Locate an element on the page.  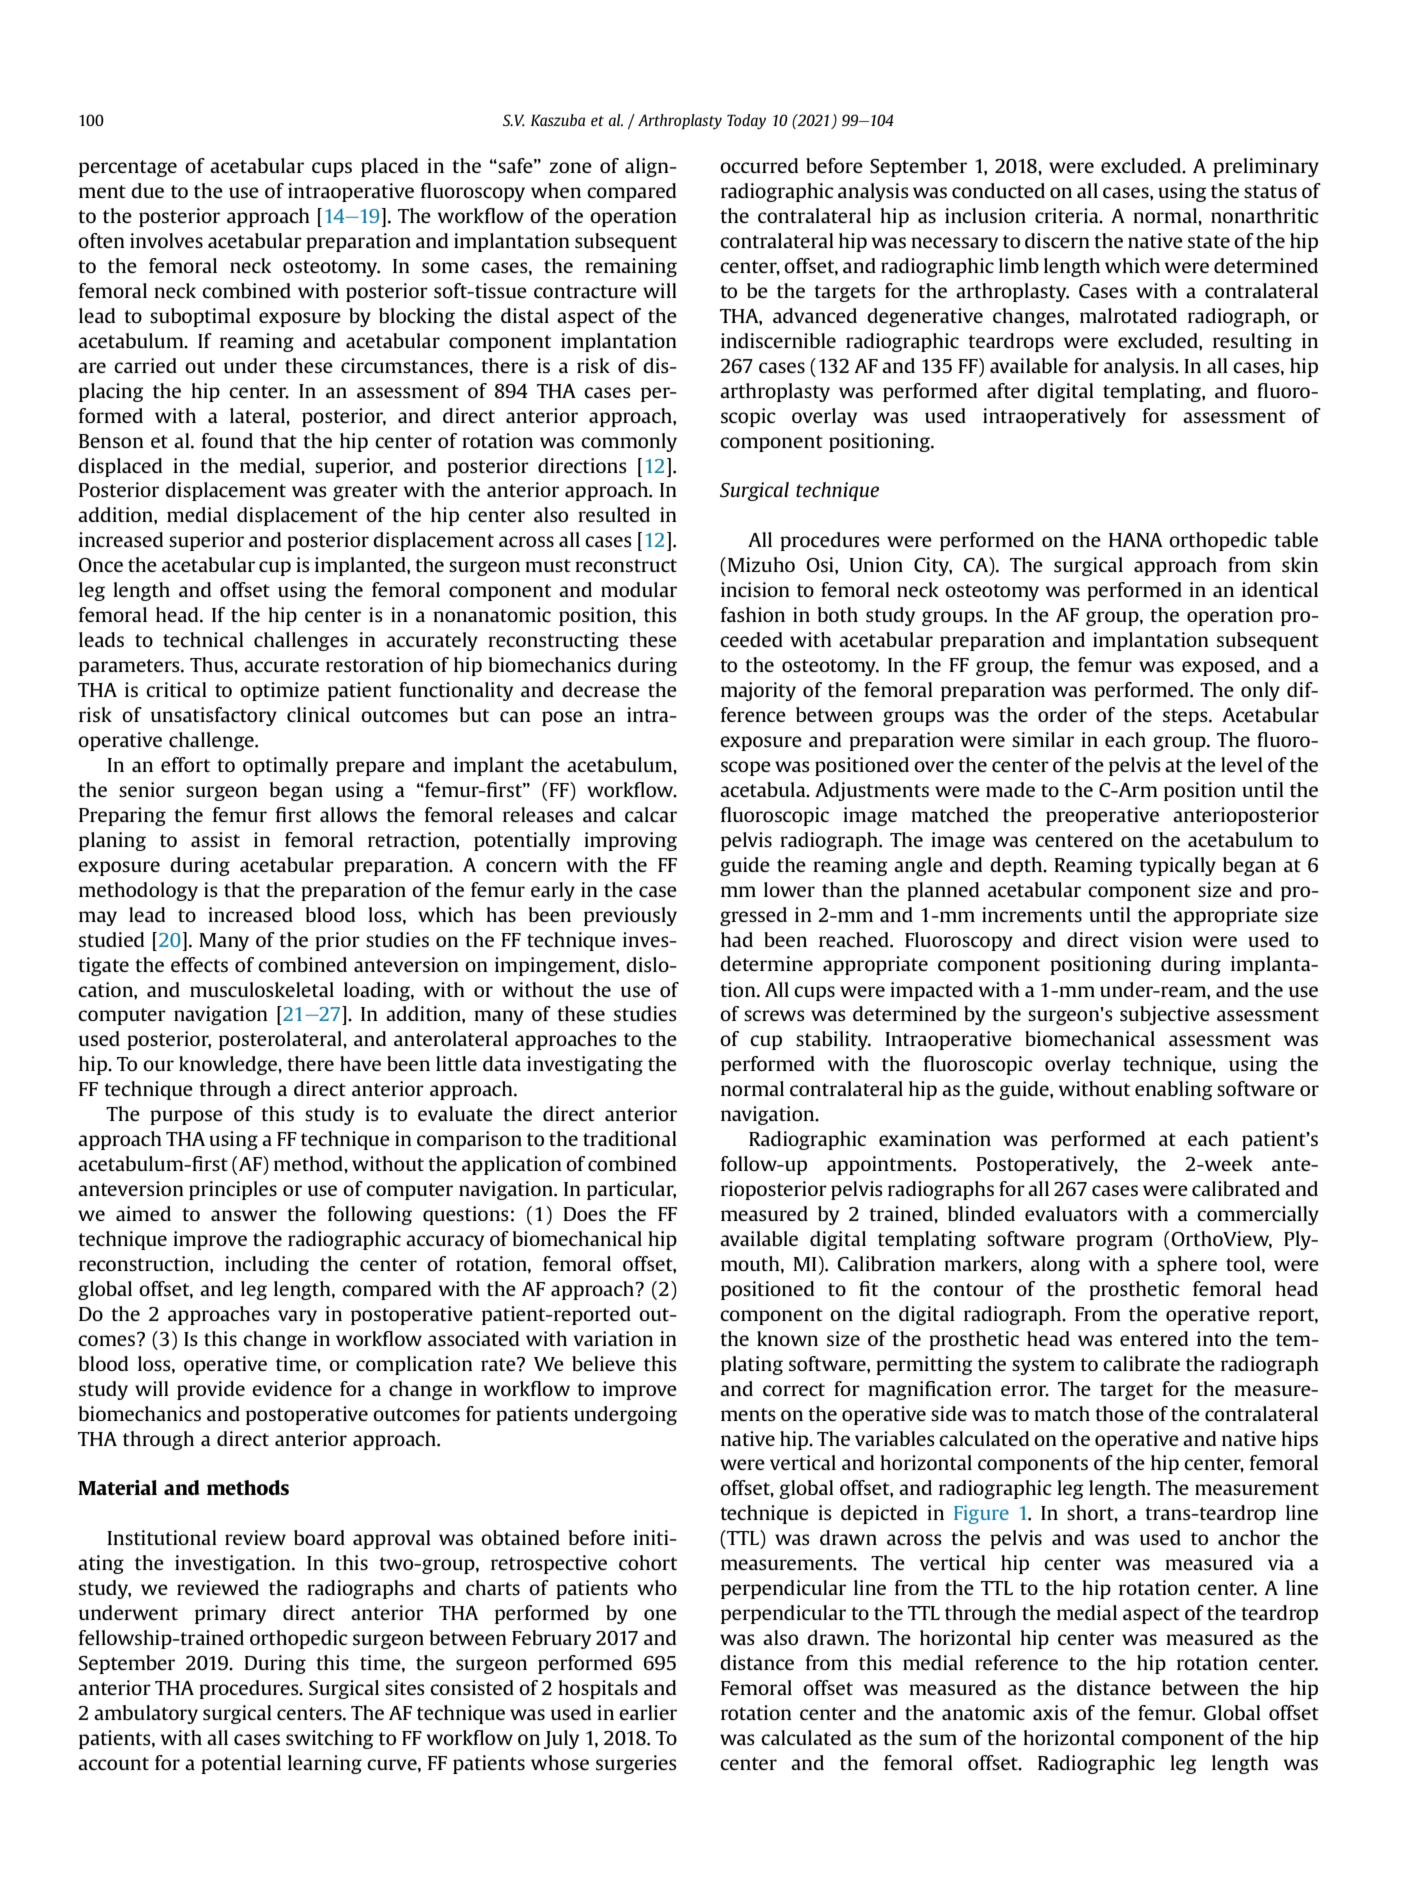
percentage is located at coordinates (128, 168).
